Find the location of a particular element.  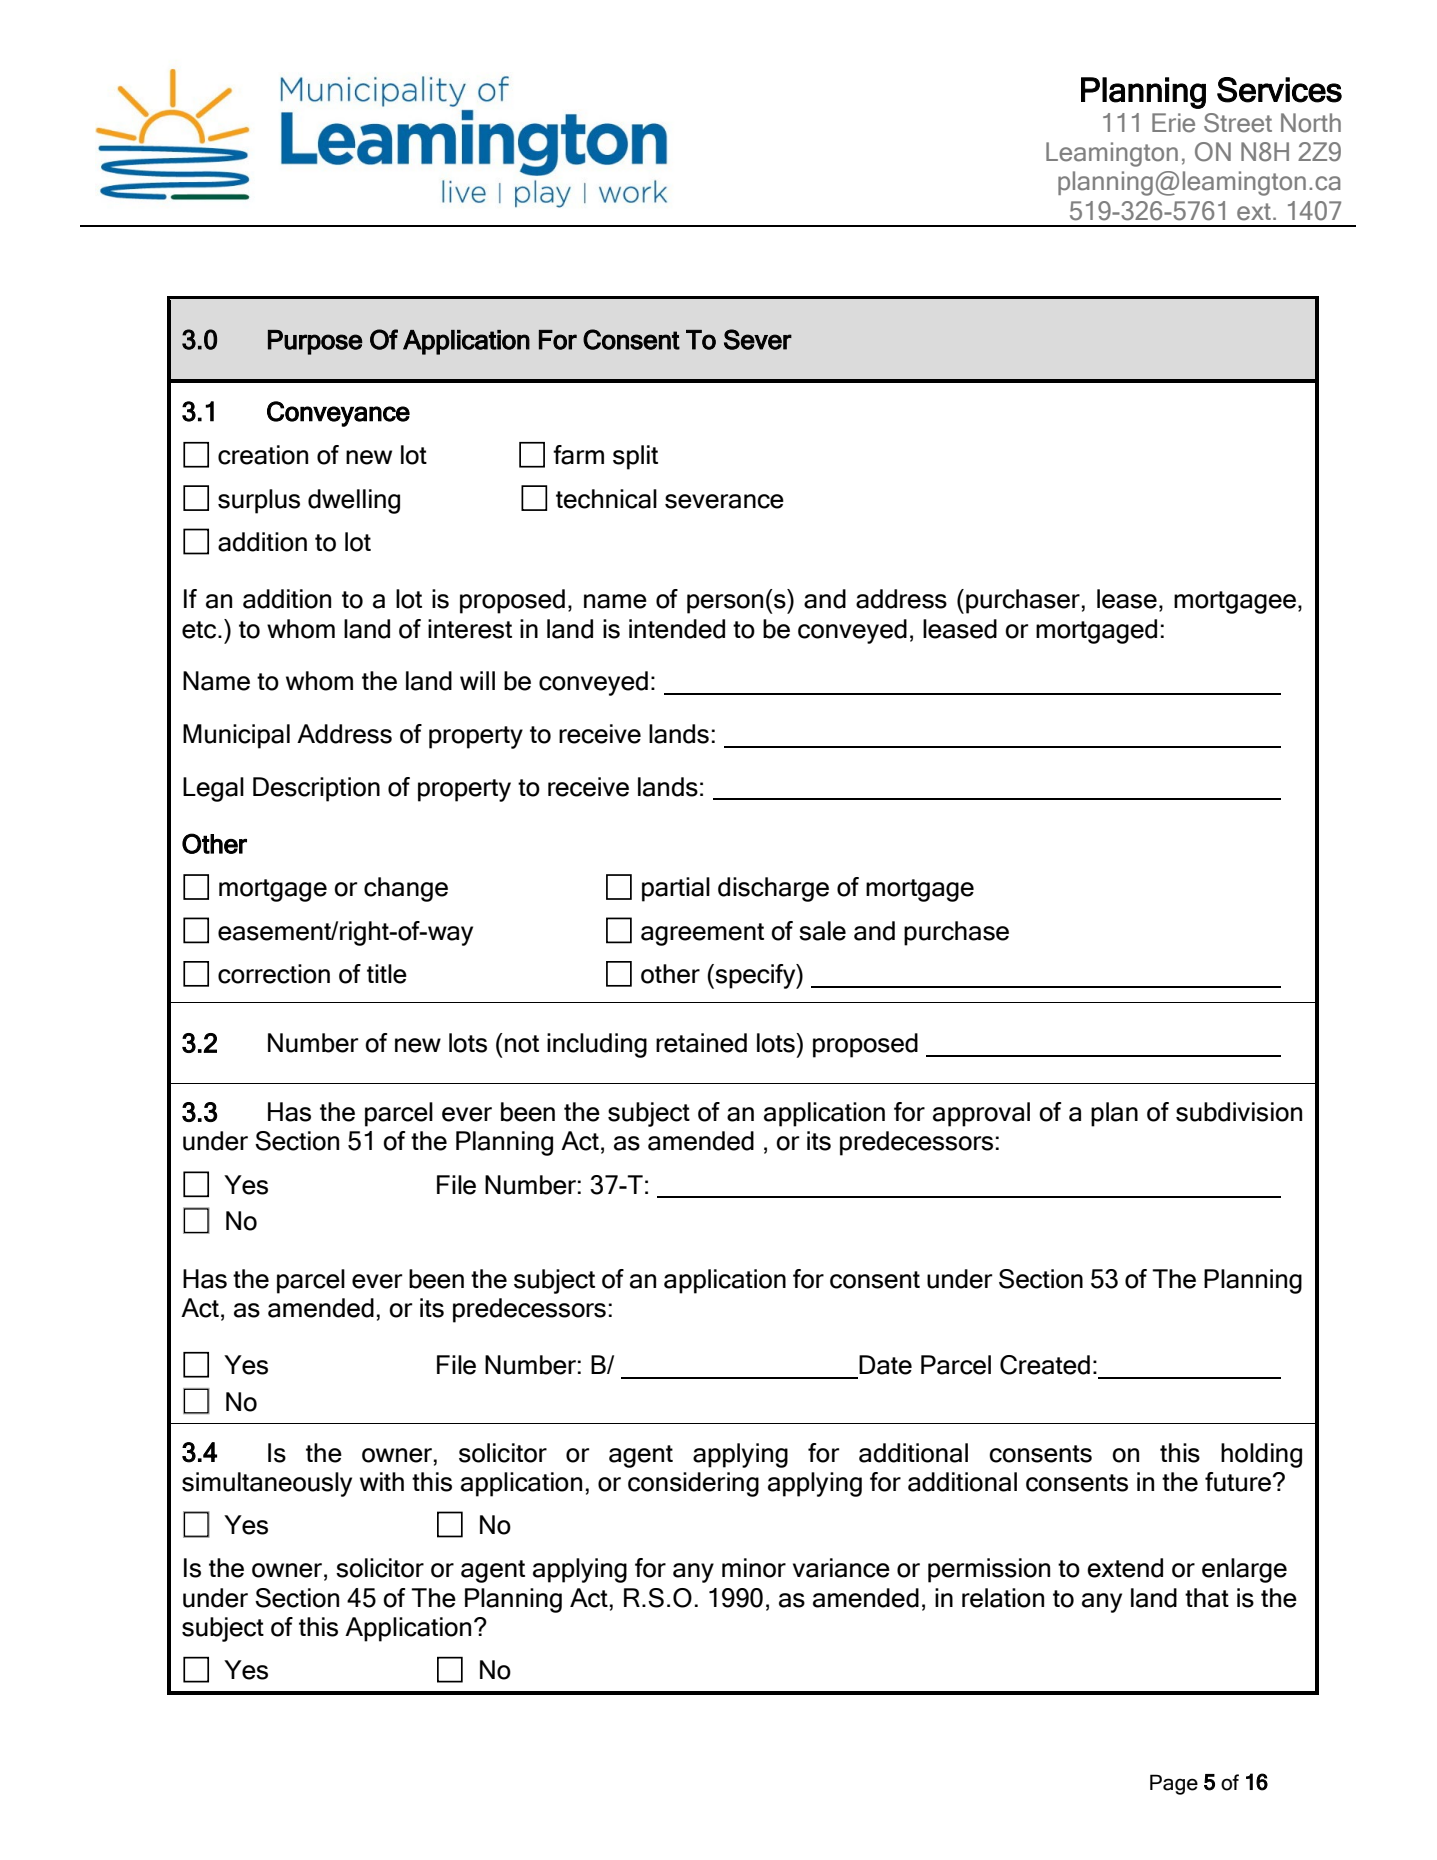

Purpose is located at coordinates (315, 342).
